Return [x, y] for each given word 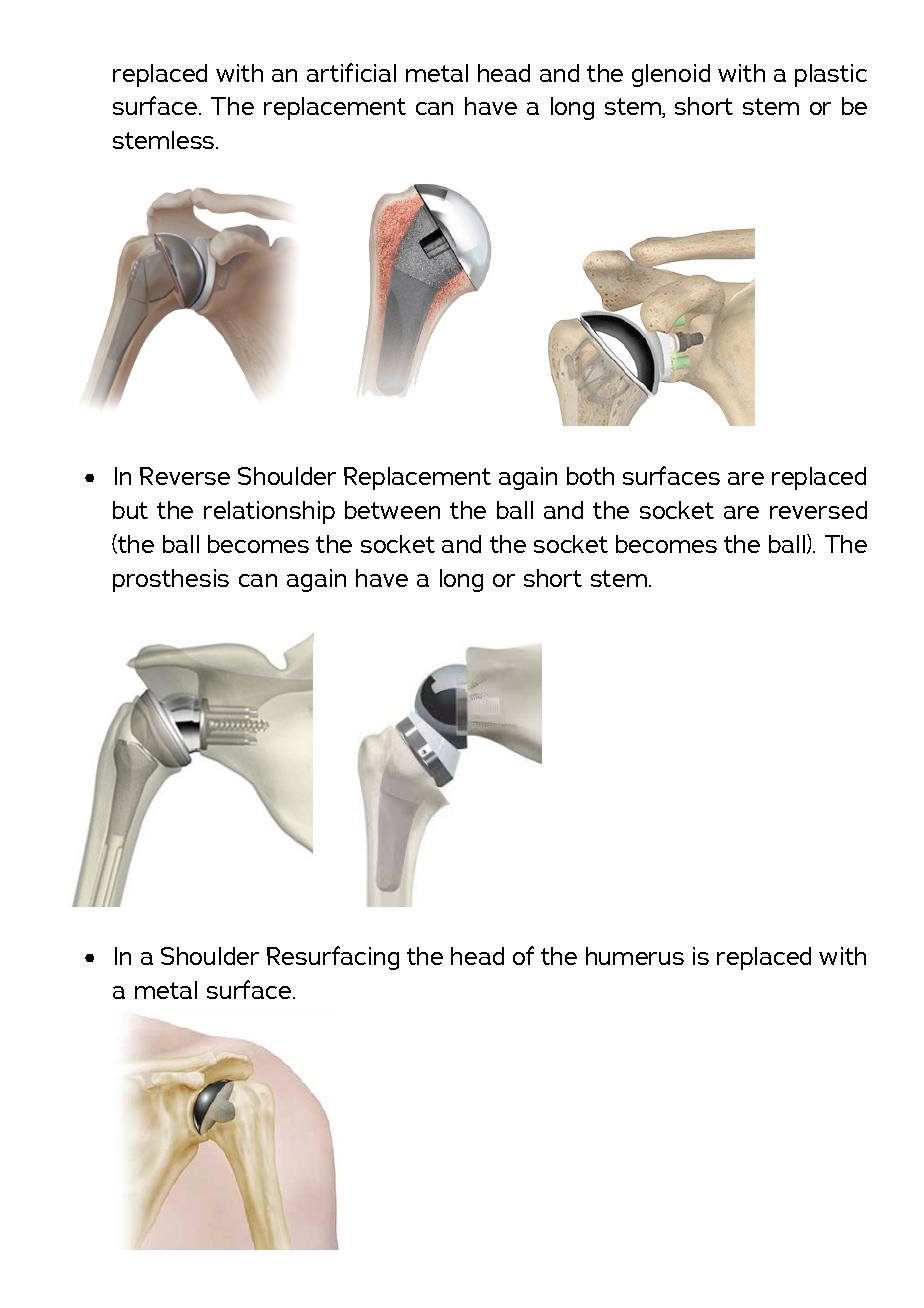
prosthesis [171, 580]
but [130, 510]
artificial [351, 72]
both [590, 476]
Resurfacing [333, 958]
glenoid [671, 75]
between [392, 510]
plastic [831, 75]
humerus [635, 956]
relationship [269, 512]
